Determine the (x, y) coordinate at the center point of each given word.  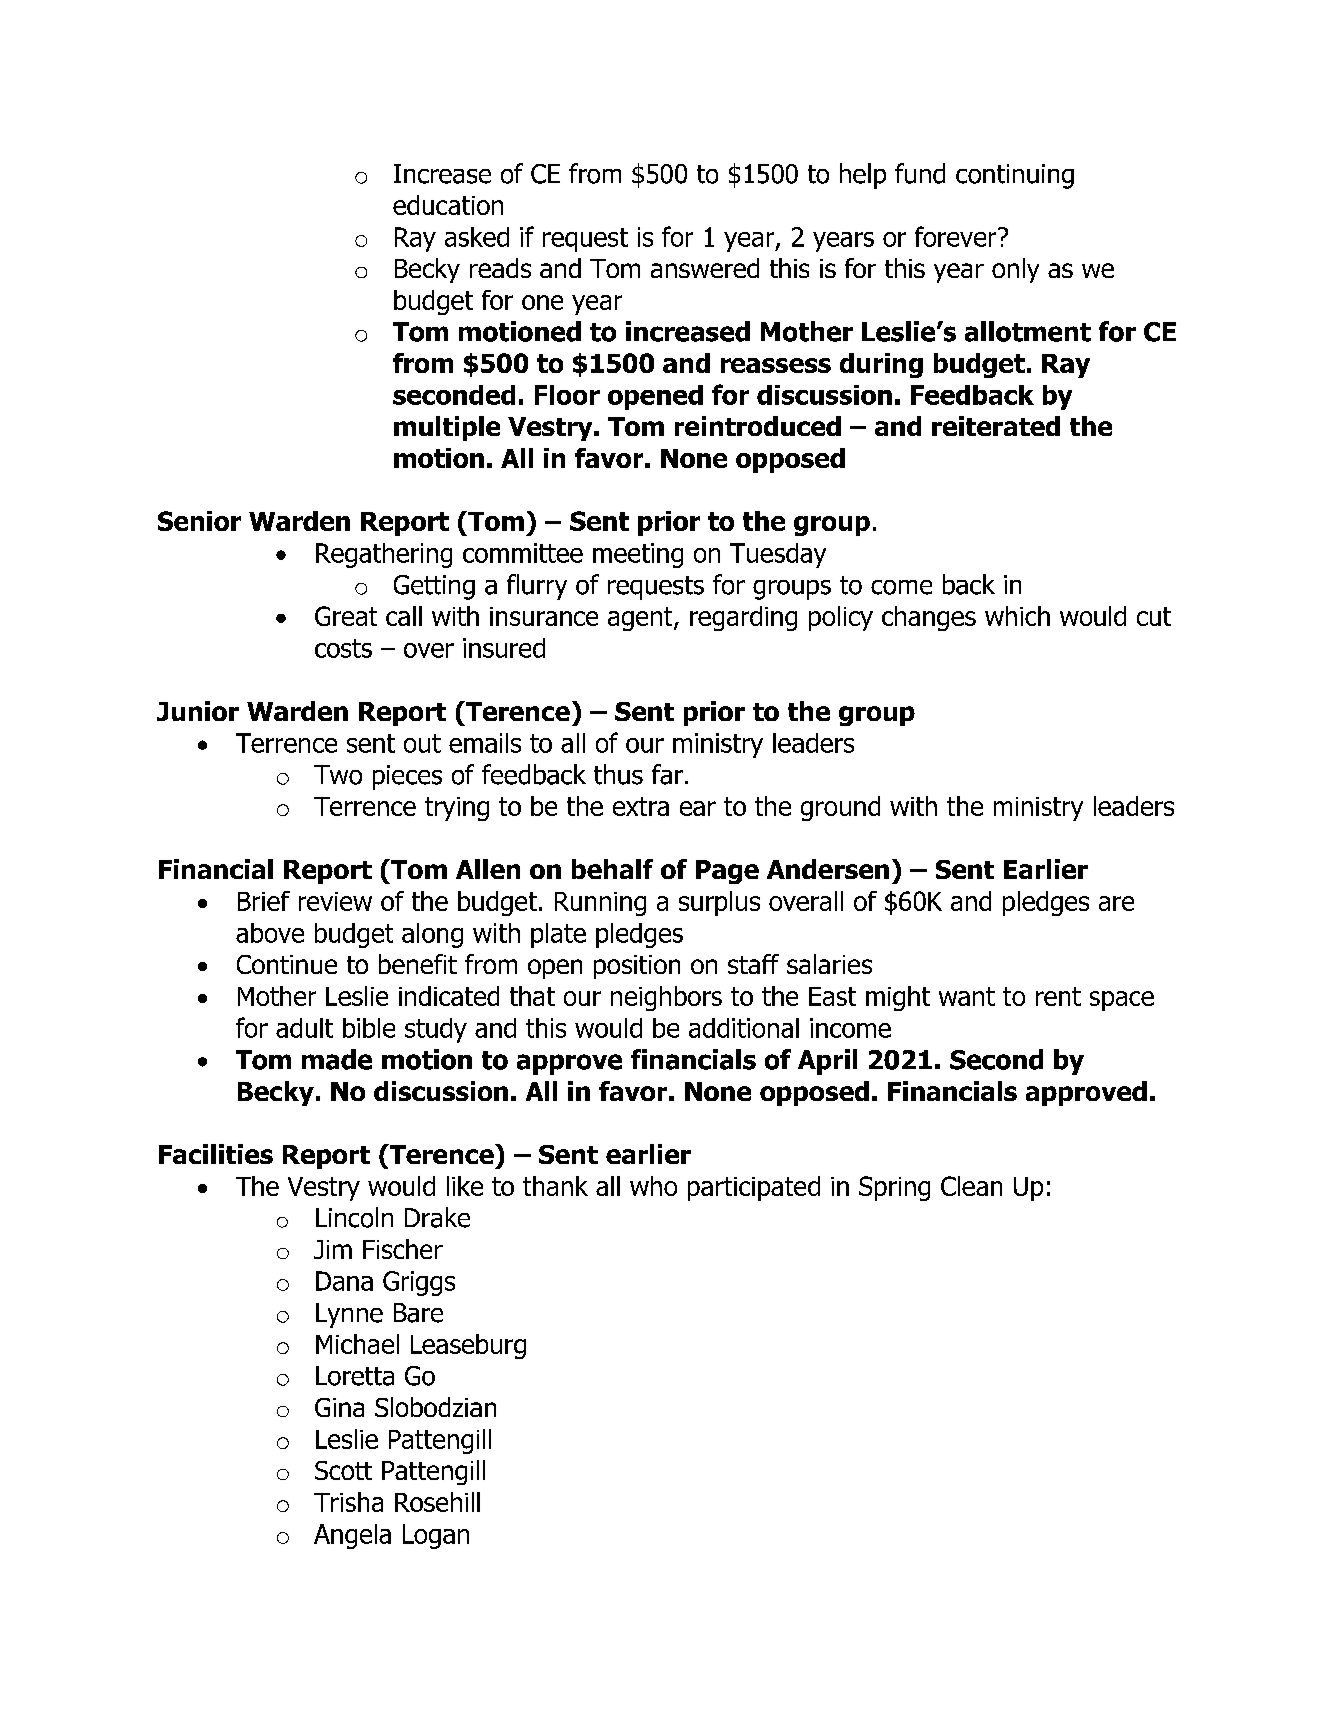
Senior (199, 521)
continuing (1015, 176)
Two (338, 775)
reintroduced (758, 426)
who (653, 1186)
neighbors (666, 998)
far (667, 774)
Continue (287, 964)
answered (705, 268)
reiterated (996, 426)
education (448, 205)
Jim (333, 1249)
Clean (971, 1186)
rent (1058, 996)
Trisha (348, 1502)
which (1017, 616)
